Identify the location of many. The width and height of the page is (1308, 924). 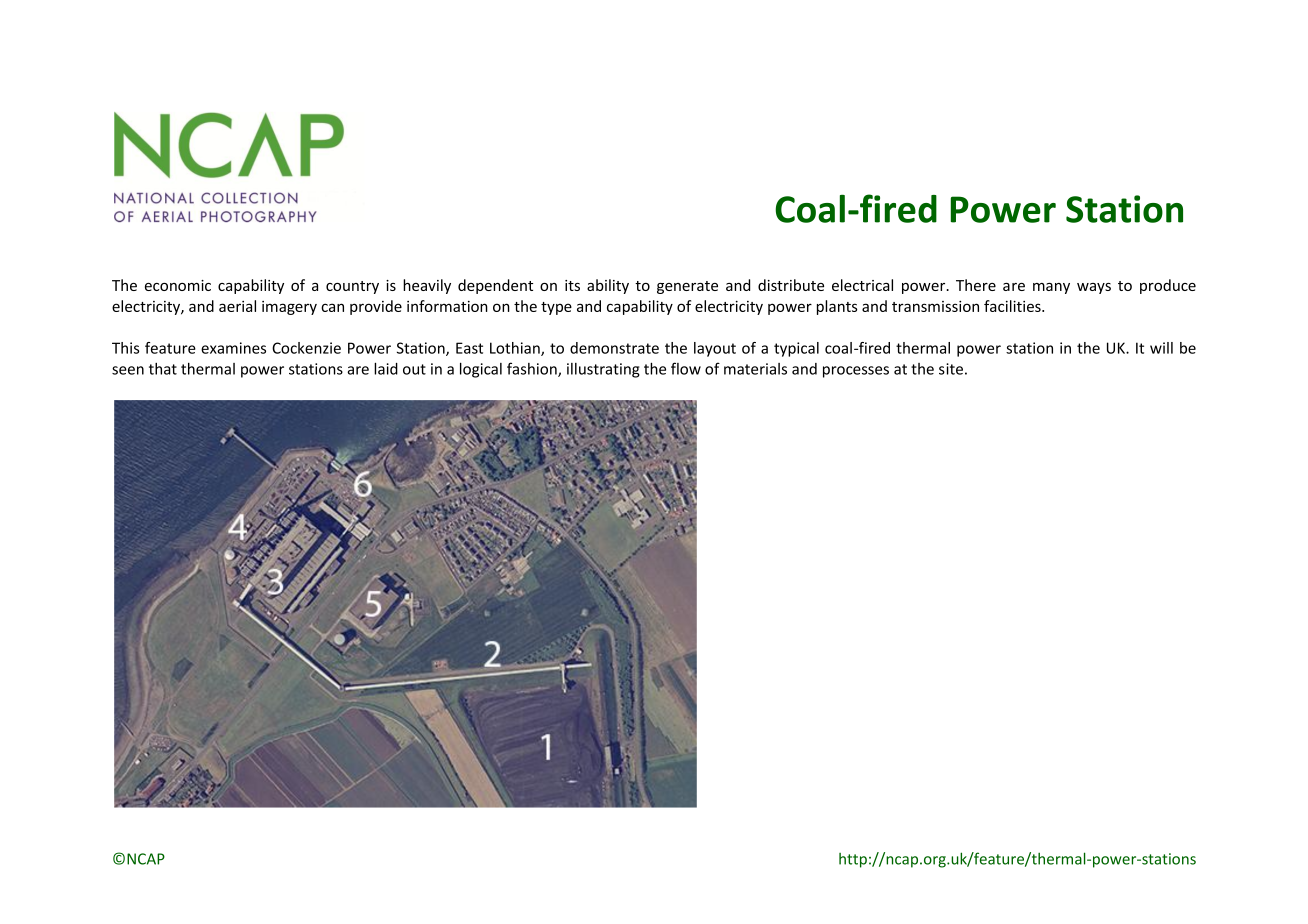
(1051, 288).
